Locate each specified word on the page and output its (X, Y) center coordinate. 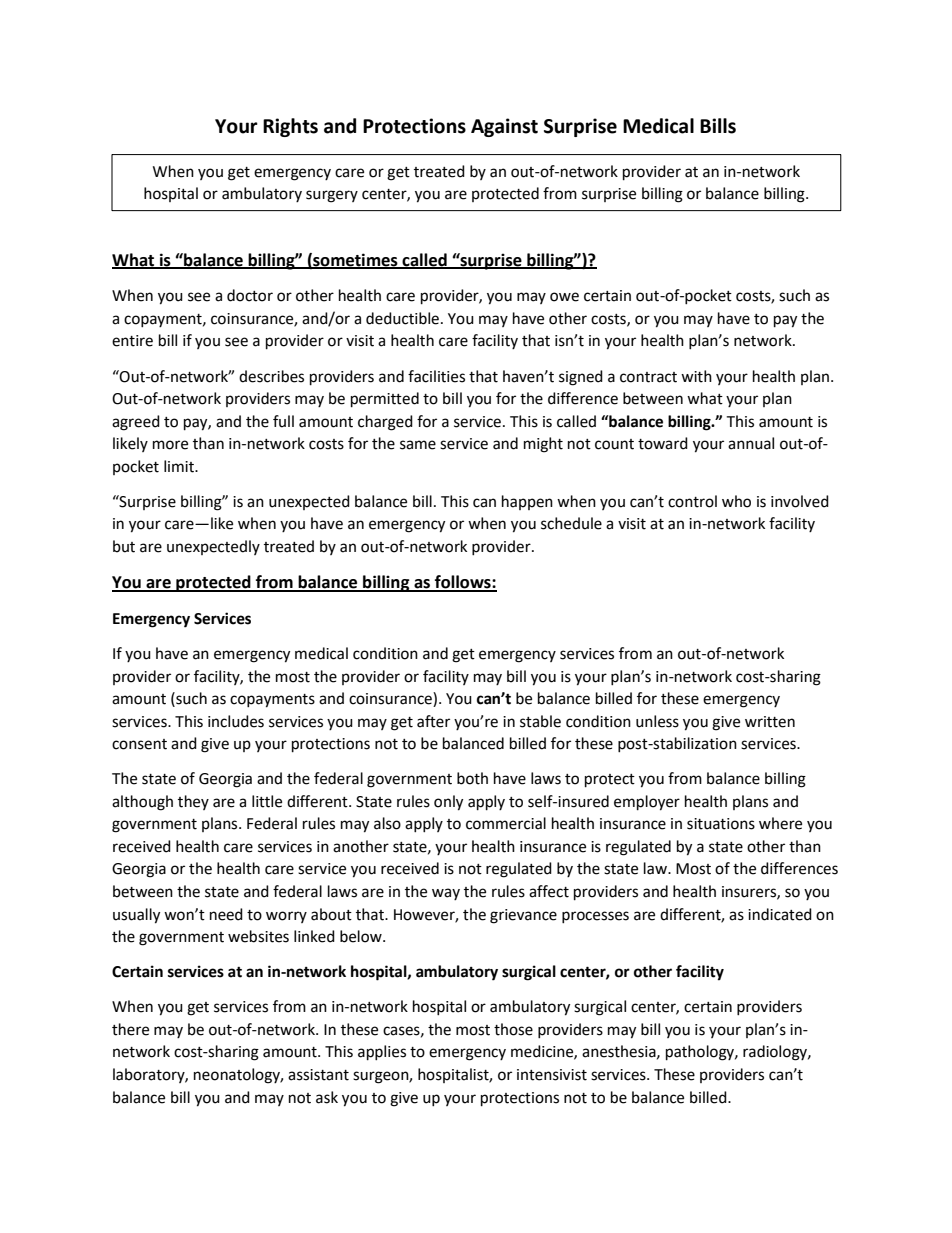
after (433, 721)
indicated (780, 914)
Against (504, 127)
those (513, 1029)
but (124, 546)
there (130, 1029)
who (736, 501)
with (696, 376)
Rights (290, 127)
